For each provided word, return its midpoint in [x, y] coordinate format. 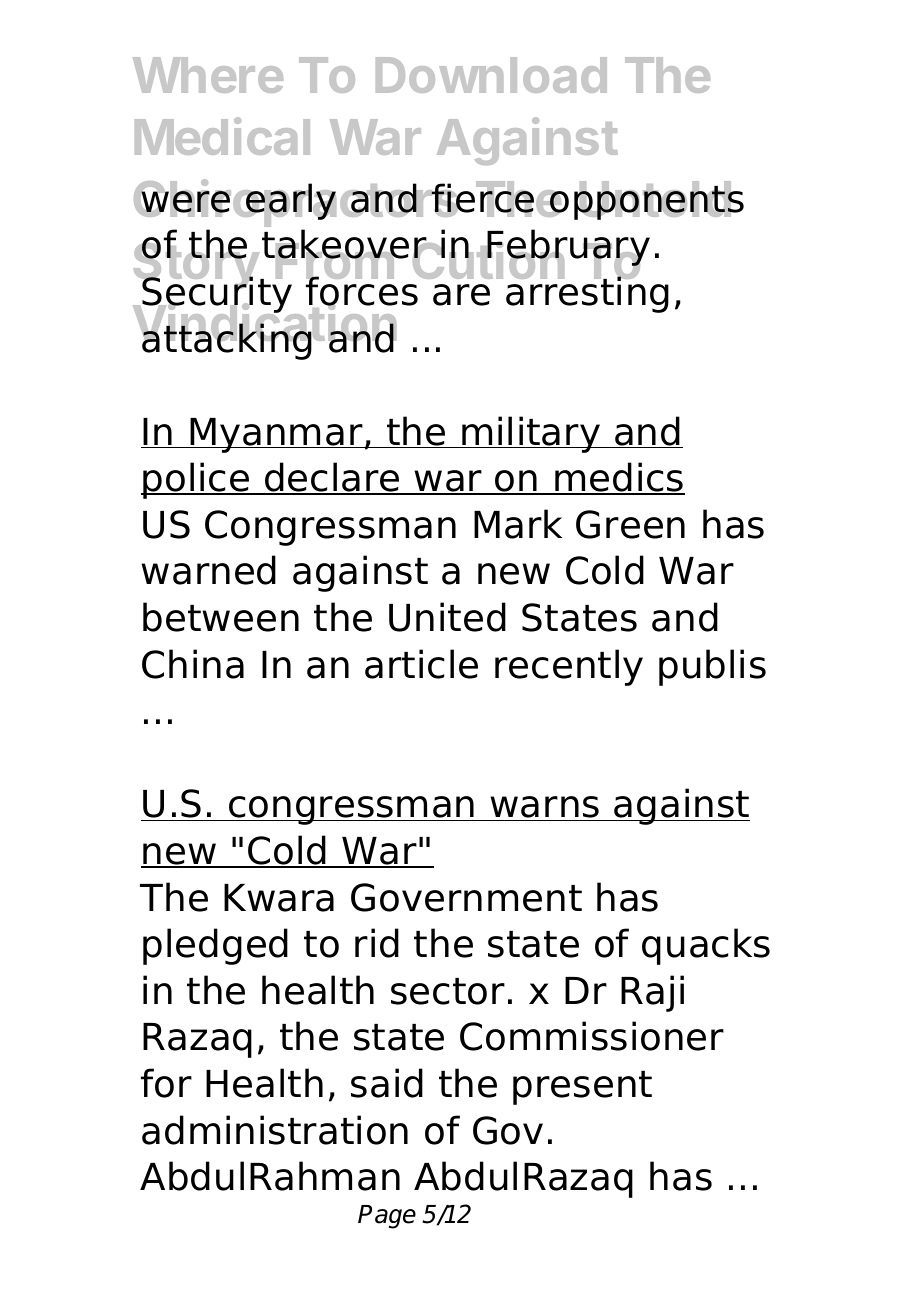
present [582, 1088]
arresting [587, 293]
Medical [222, 136]
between [221, 617]
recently [569, 667]
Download [491, 75]
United [447, 617]
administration [275, 1130]
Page [387, 1217]
